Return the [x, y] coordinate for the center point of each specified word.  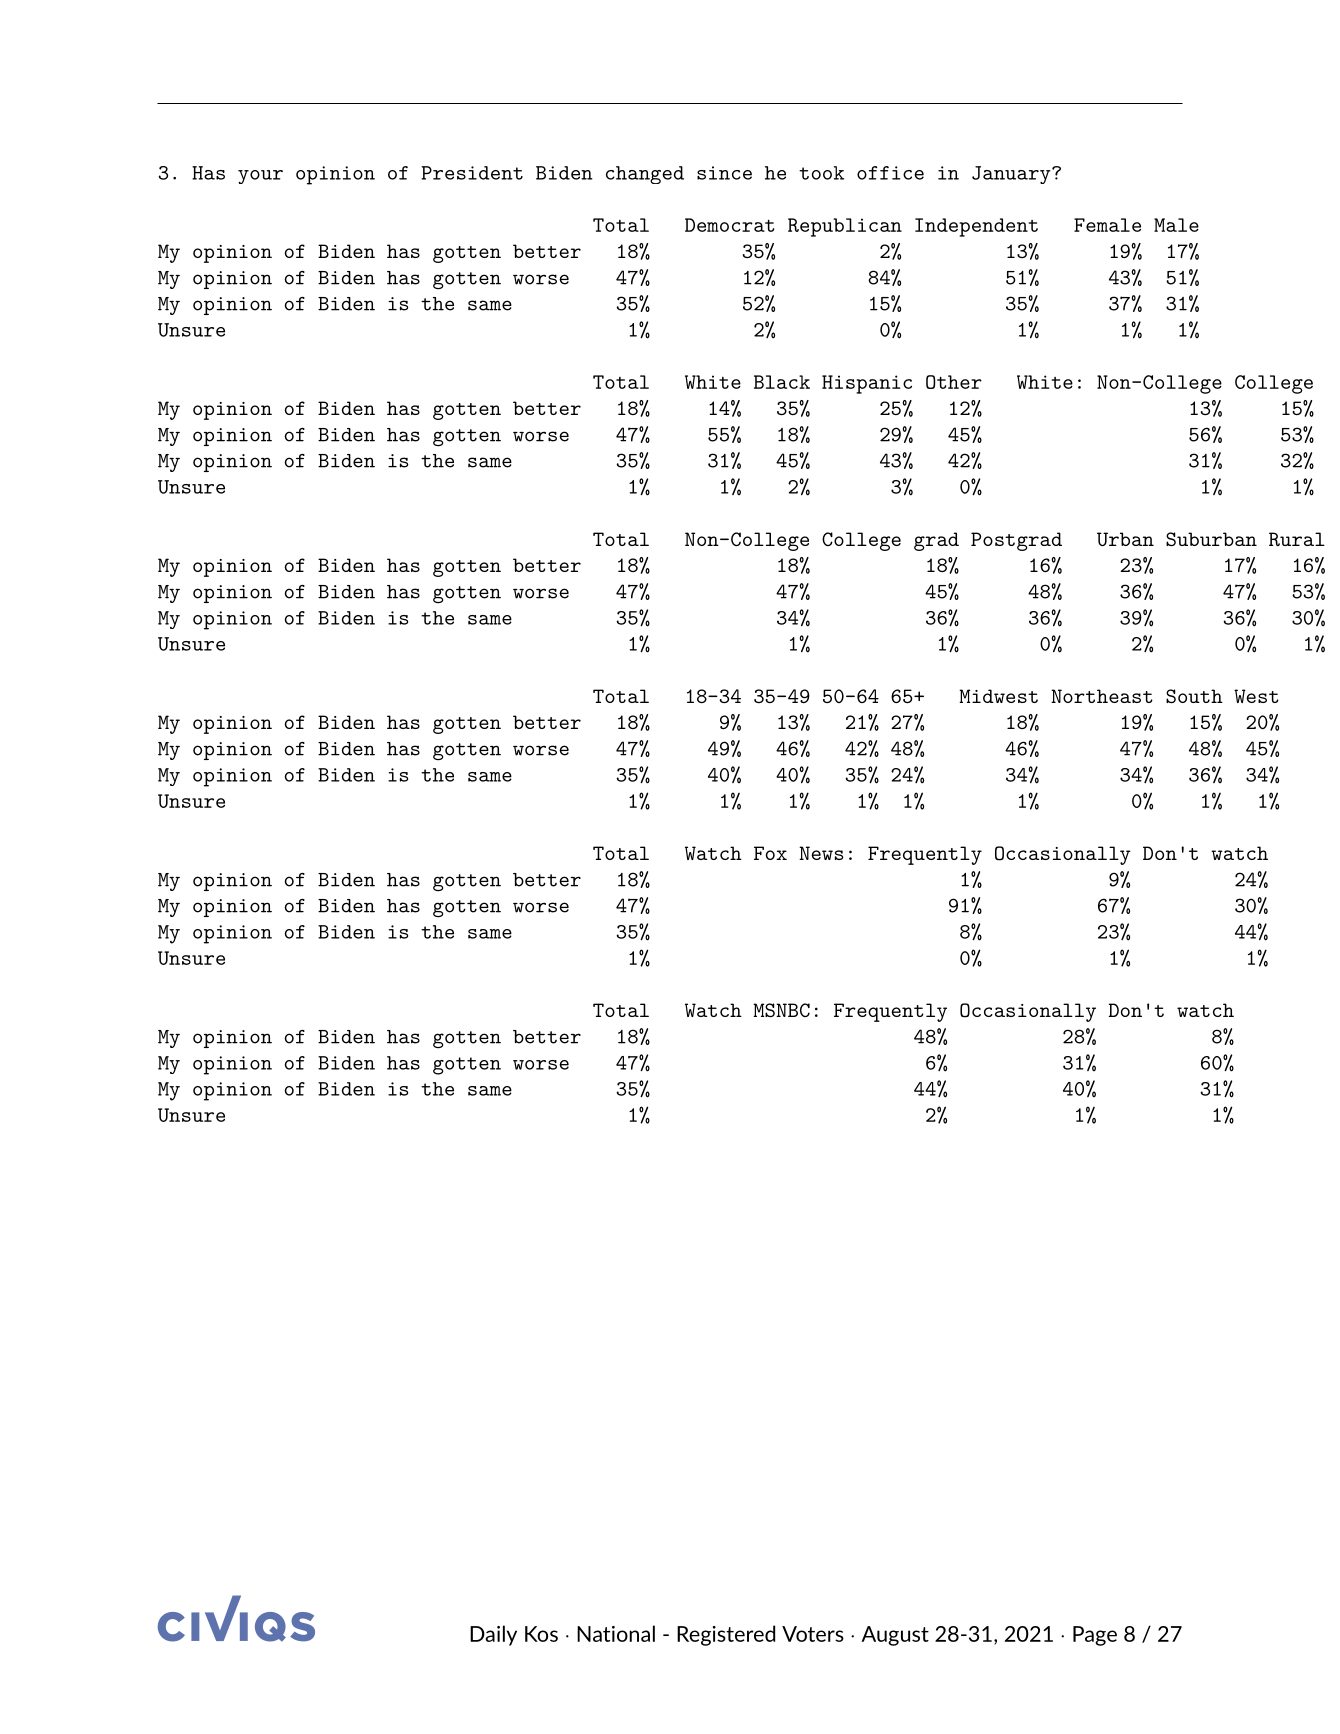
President [472, 173]
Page [1095, 1636]
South [1194, 696]
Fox [770, 853]
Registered [726, 1635]
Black [782, 382]
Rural [1297, 539]
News [821, 853]
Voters [813, 1634]
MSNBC [781, 1010]
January [1012, 175]
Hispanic [867, 384]
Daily [493, 1635]
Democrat [729, 225]
